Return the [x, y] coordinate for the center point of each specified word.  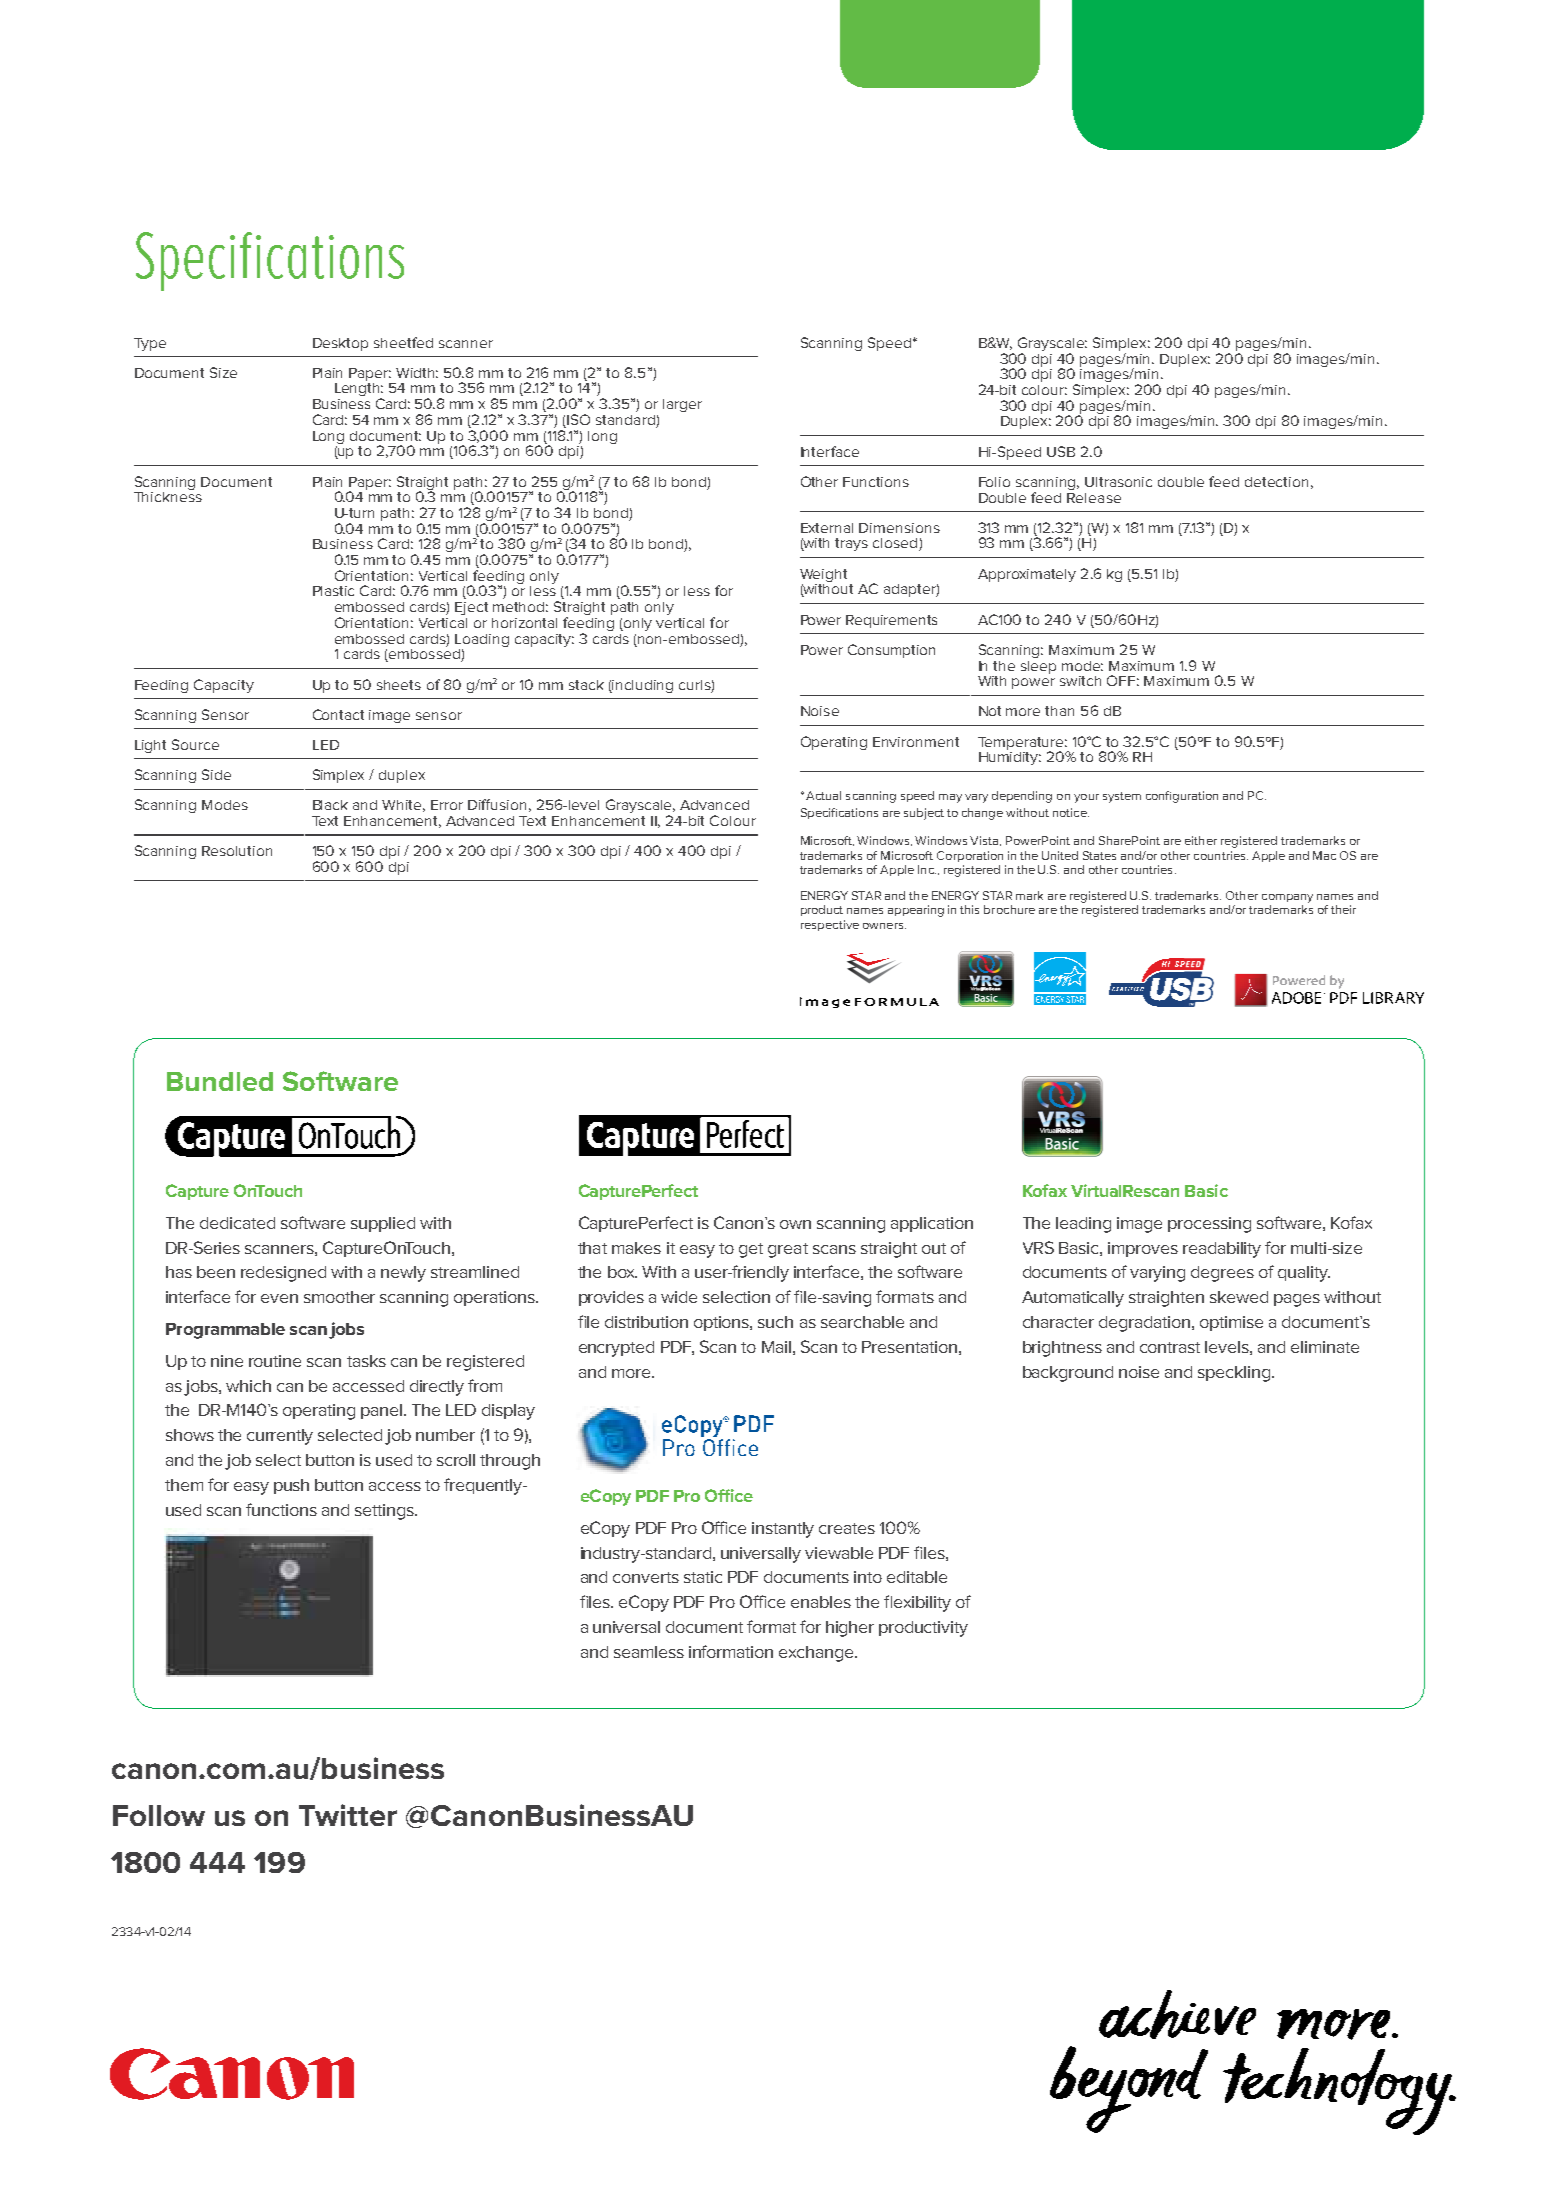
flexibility [917, 1603]
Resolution [237, 851]
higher [850, 1629]
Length [359, 391]
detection [1276, 482]
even [279, 1298]
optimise [1231, 1323]
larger [682, 405]
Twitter [348, 1815]
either [1201, 840]
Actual [823, 795]
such [775, 1322]
